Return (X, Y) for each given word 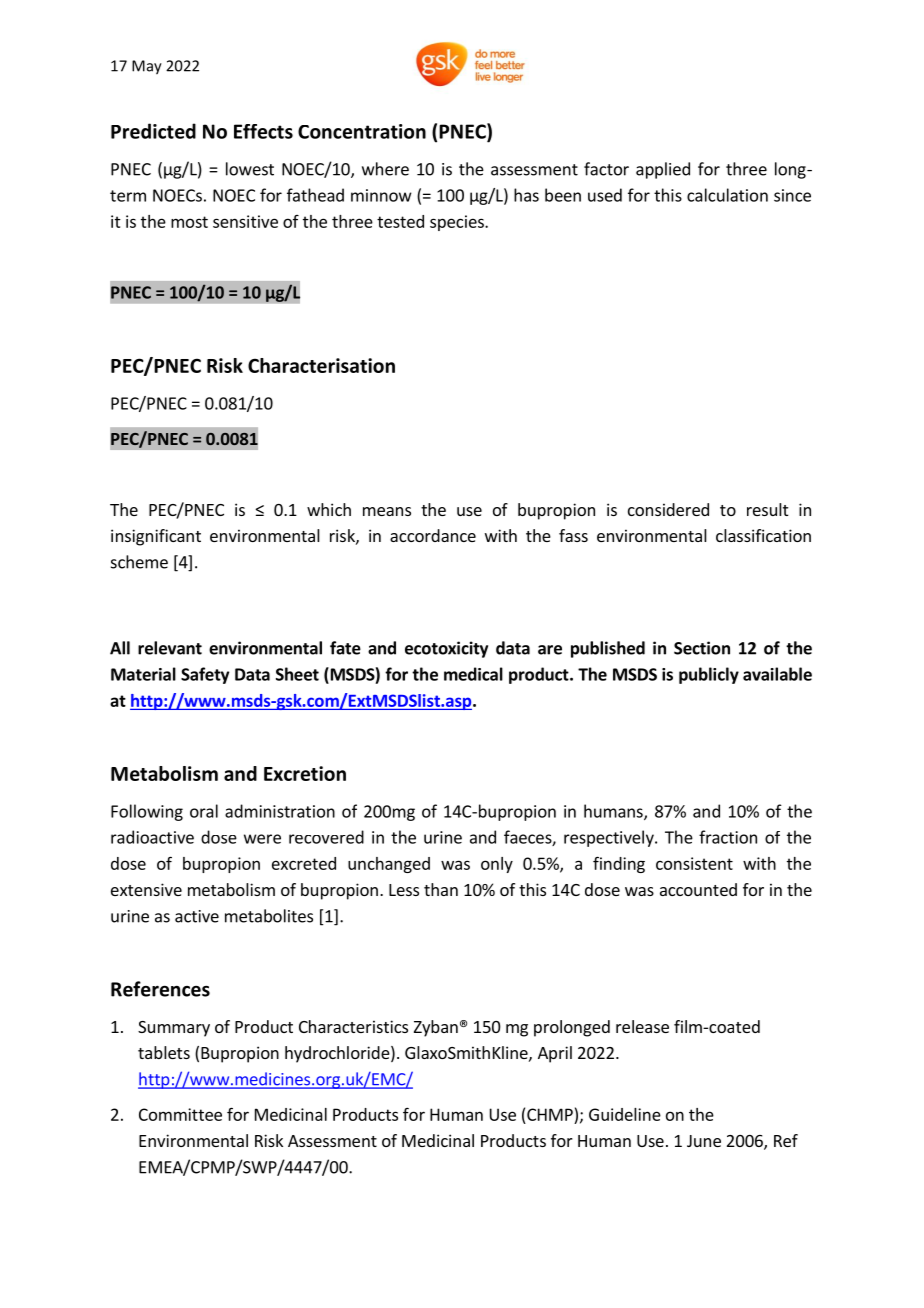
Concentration (362, 131)
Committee (180, 1114)
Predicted (153, 131)
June (704, 1141)
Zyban (436, 1028)
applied (663, 170)
